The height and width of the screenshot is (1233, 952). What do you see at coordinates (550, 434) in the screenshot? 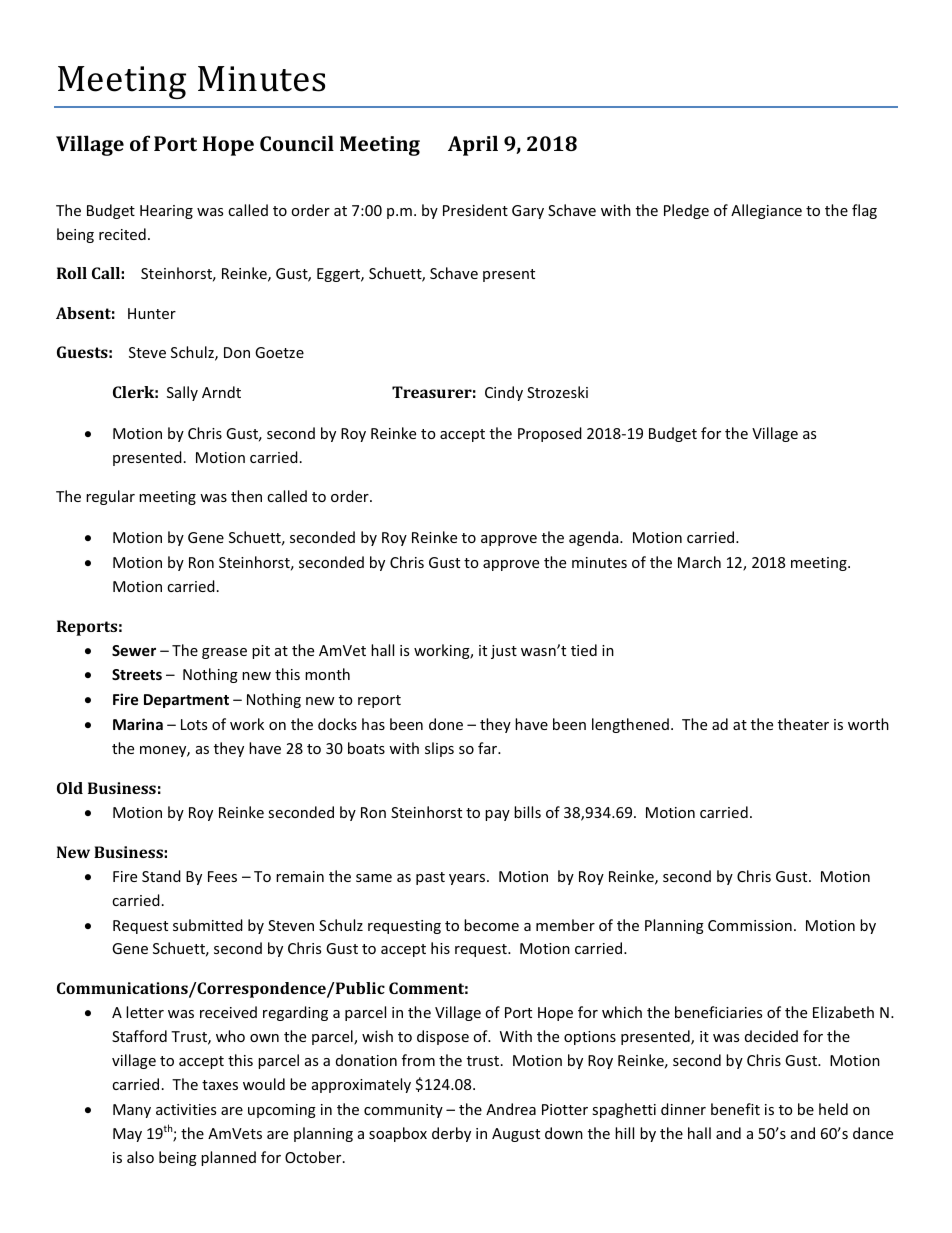
I see `Proposed` at bounding box center [550, 434].
